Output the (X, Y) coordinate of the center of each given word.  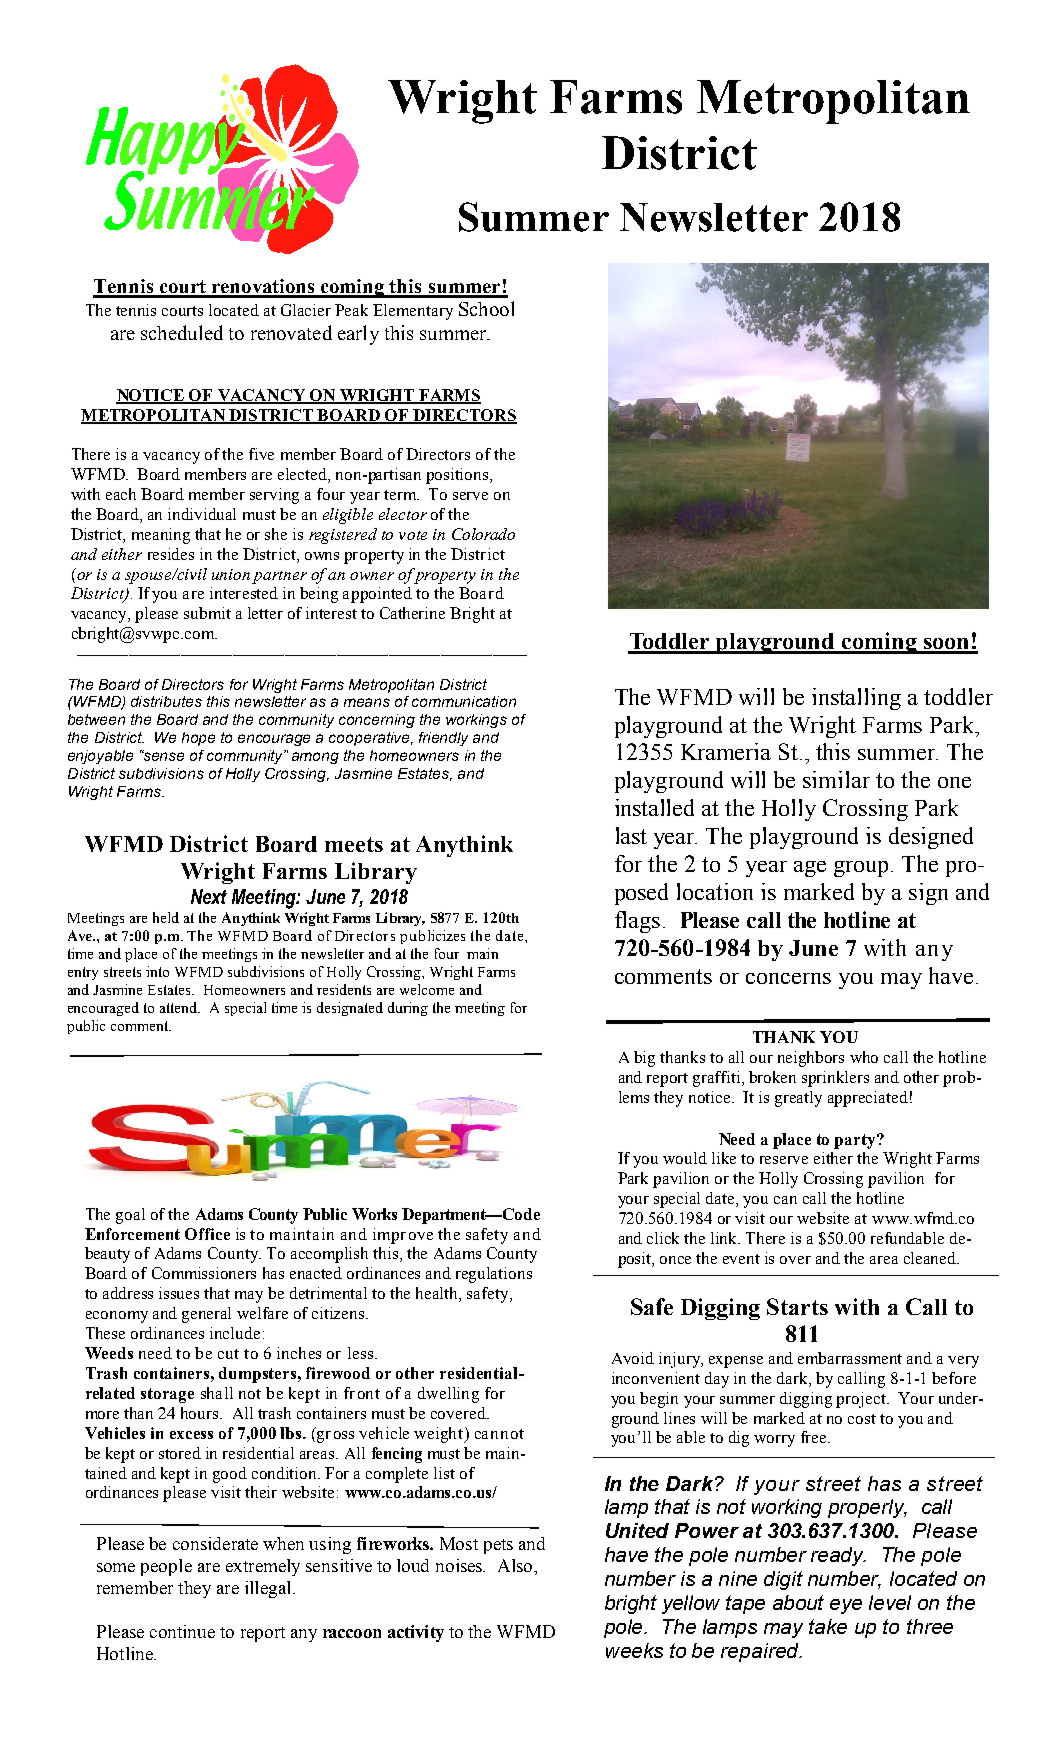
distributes (166, 701)
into (157, 971)
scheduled (182, 332)
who (864, 1057)
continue (182, 1631)
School (486, 308)
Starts (797, 1306)
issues (179, 1293)
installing (856, 699)
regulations (494, 1275)
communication (464, 701)
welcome (427, 989)
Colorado (483, 534)
